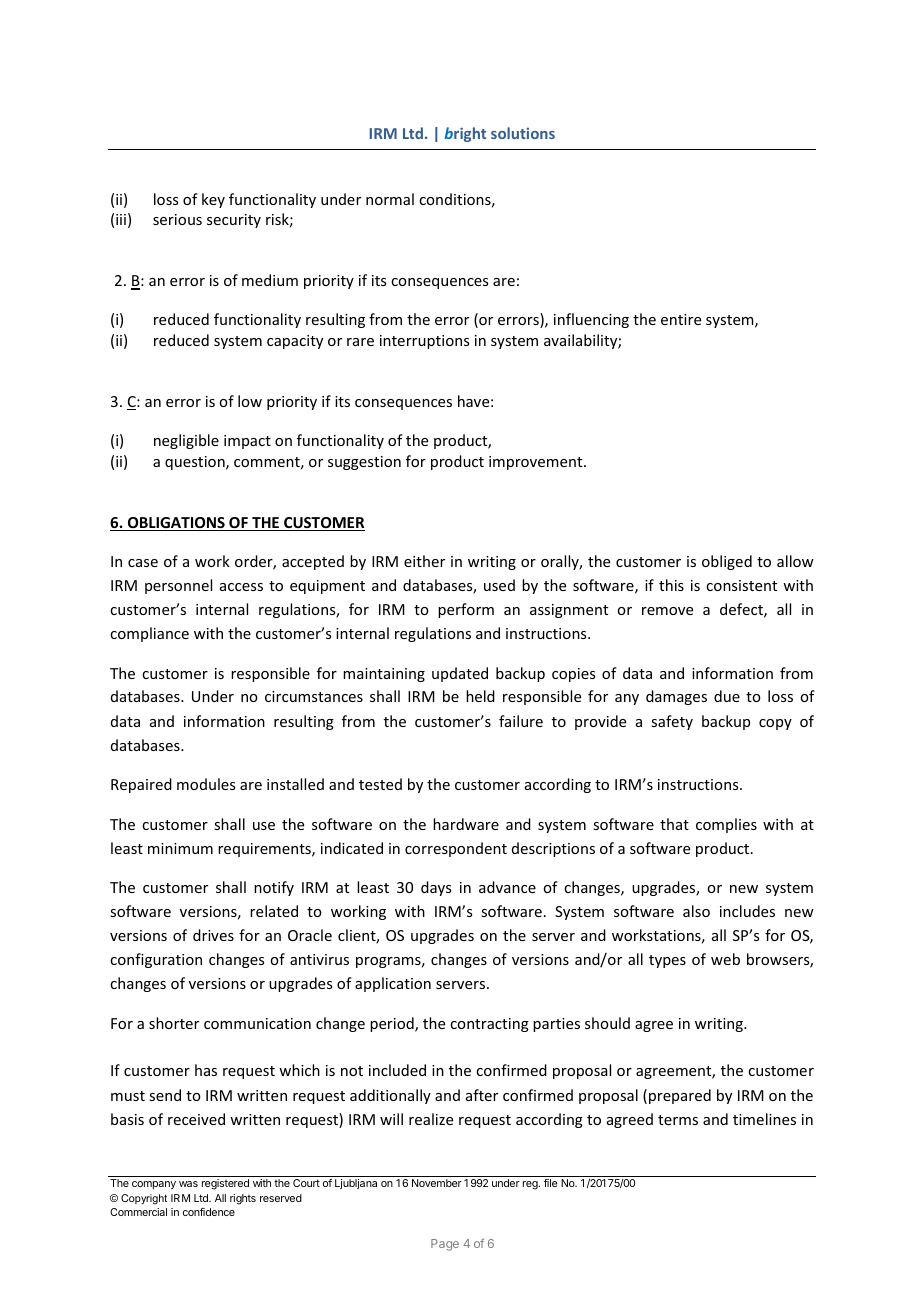  What do you see at coordinates (465, 134) in the page?
I see `bright` at bounding box center [465, 134].
